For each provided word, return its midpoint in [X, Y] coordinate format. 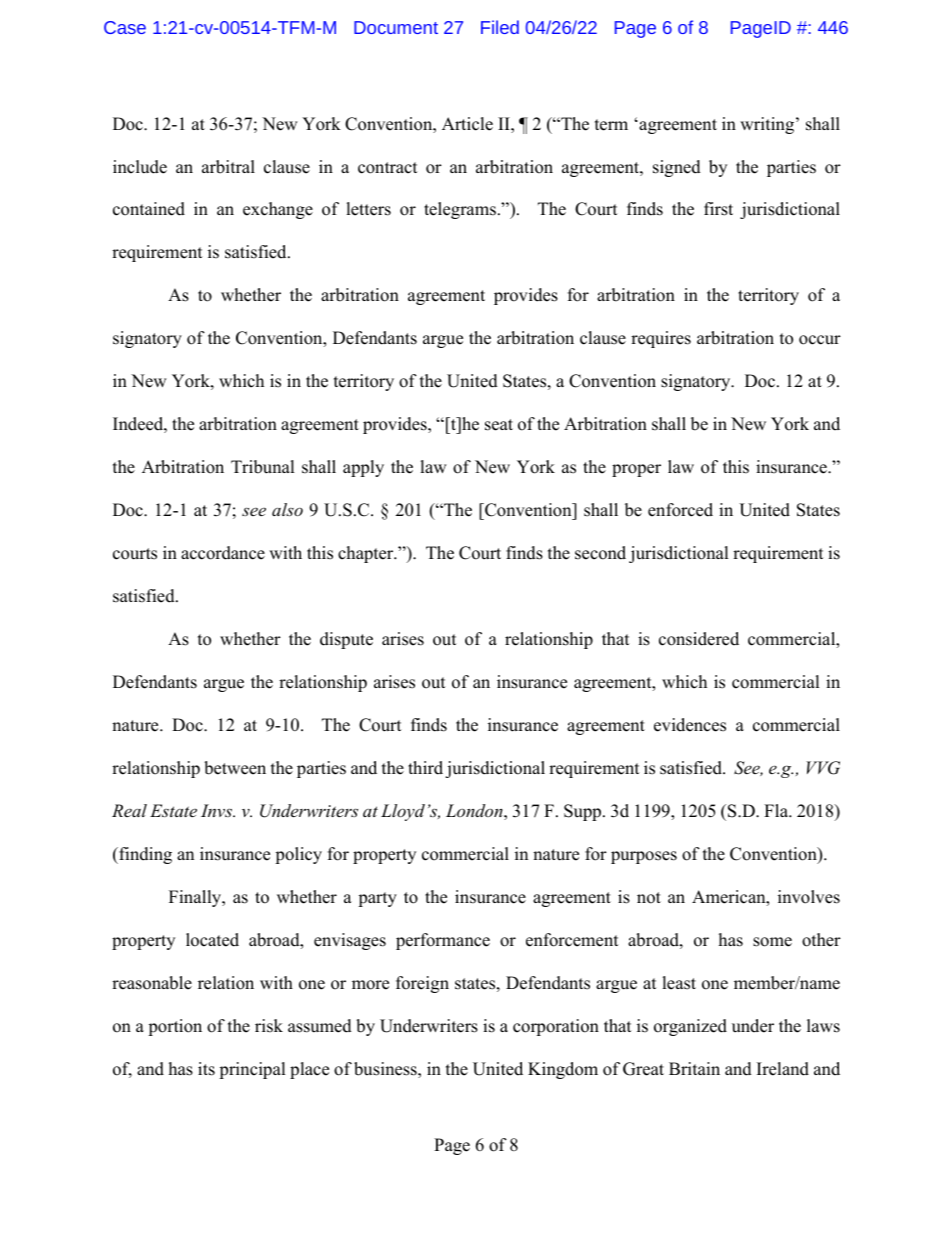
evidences [690, 725]
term [611, 125]
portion [175, 1027]
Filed [500, 27]
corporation [556, 1027]
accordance [223, 553]
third [425, 768]
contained [149, 209]
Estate [173, 810]
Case [125, 27]
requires [661, 339]
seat [499, 425]
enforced [680, 510]
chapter [367, 554]
